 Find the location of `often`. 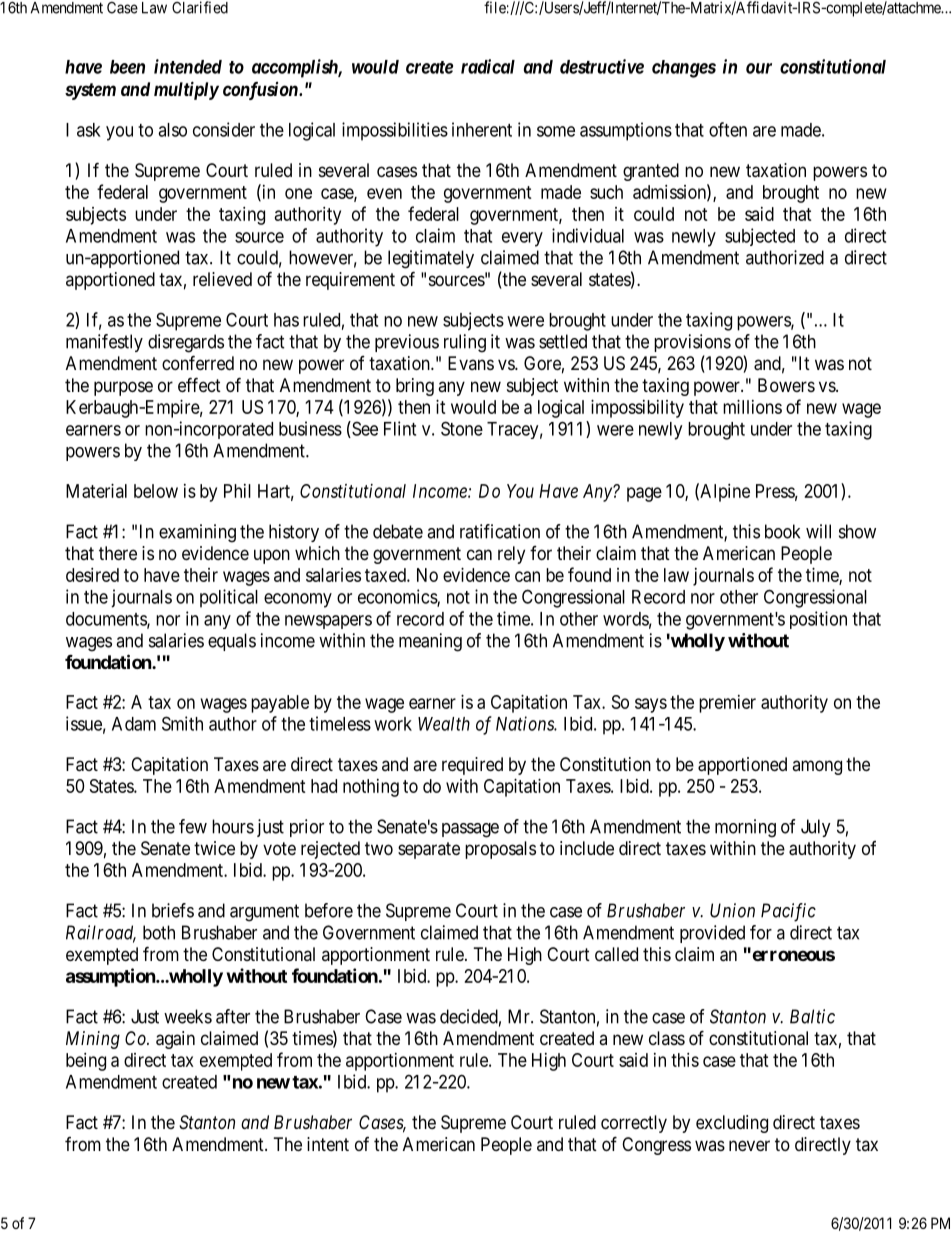

often is located at coordinates (728, 129).
